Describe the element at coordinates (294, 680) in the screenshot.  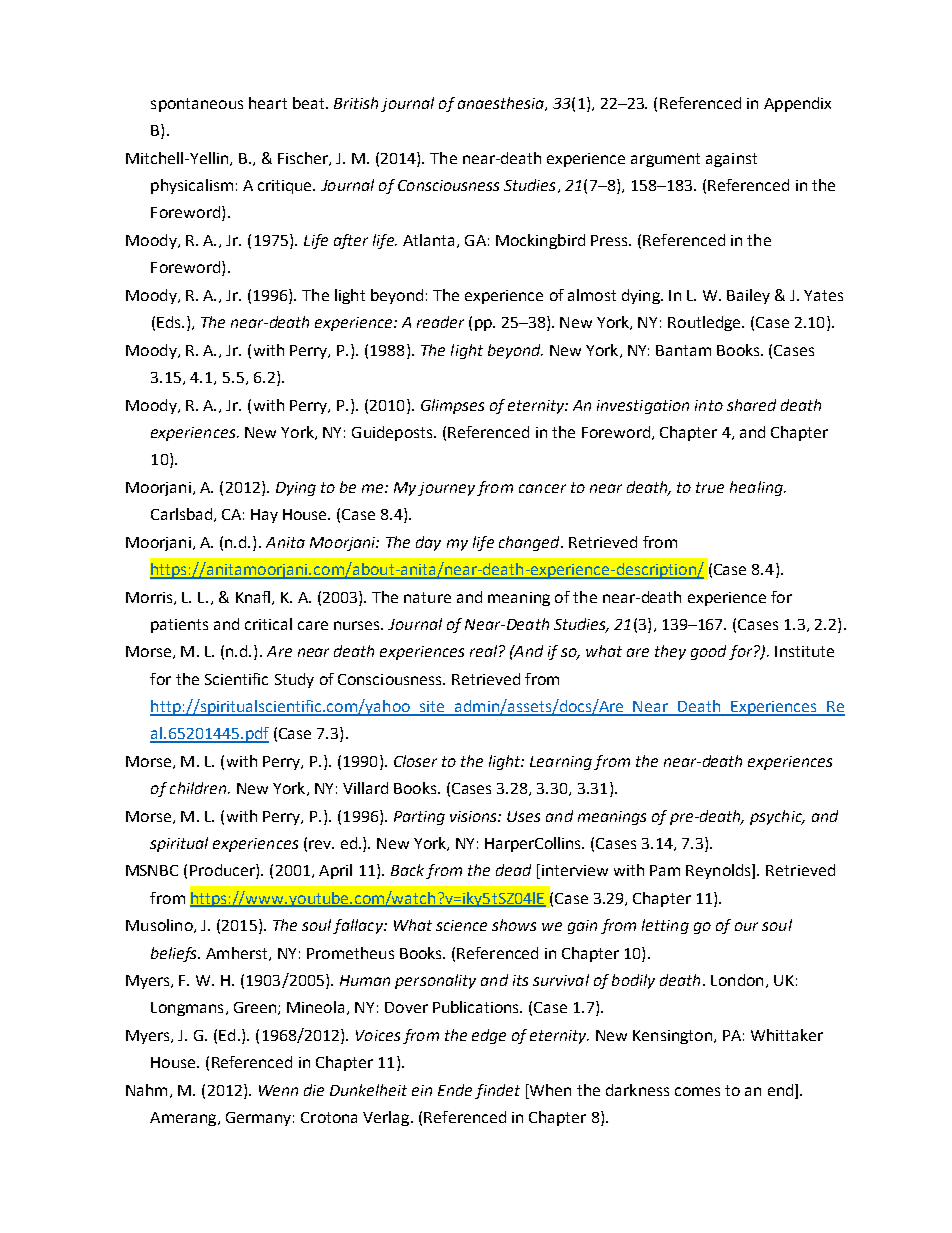
I see `Study` at that location.
